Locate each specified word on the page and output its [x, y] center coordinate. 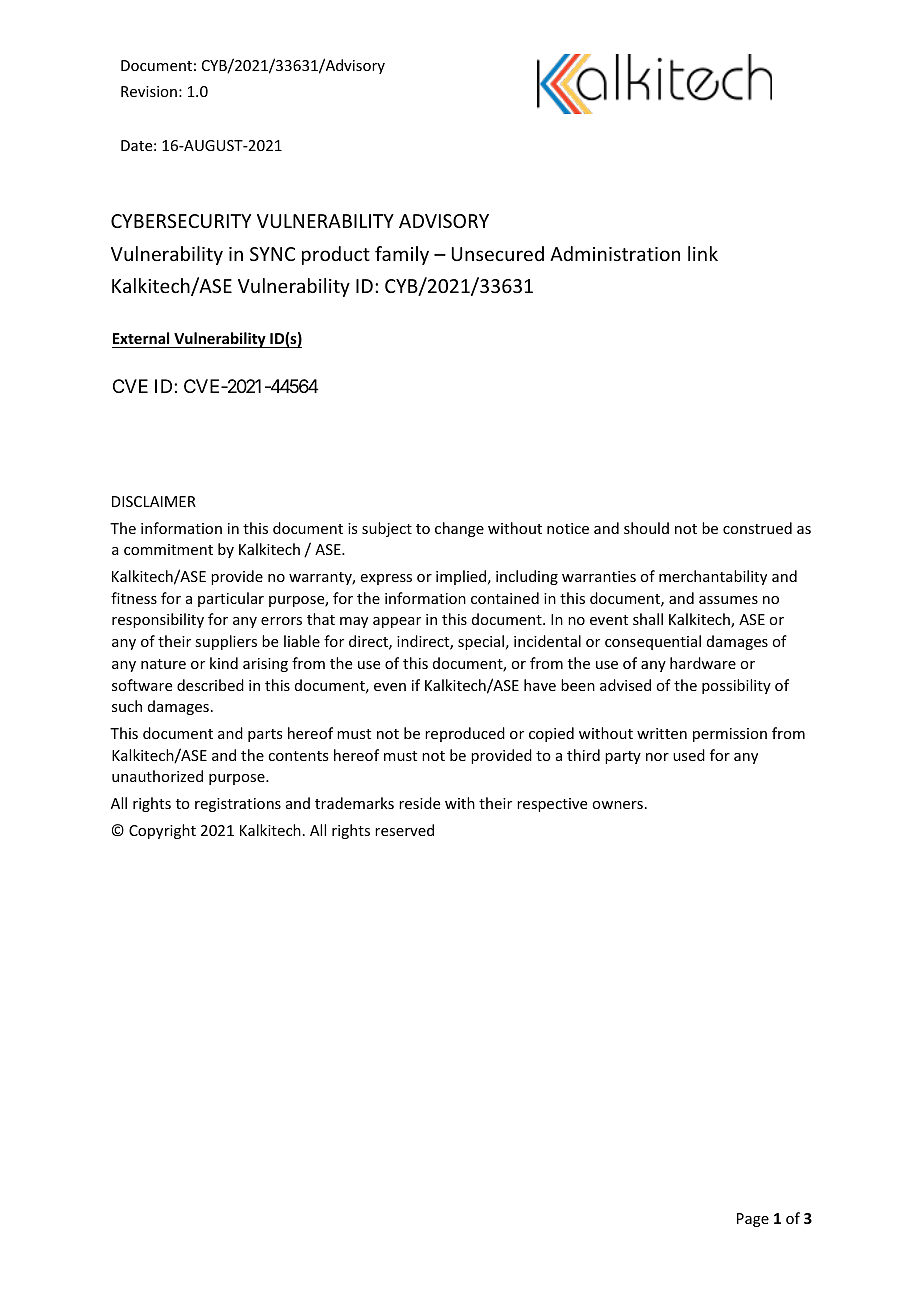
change [459, 529]
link [703, 253]
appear [397, 622]
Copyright [162, 831]
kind [224, 663]
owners [617, 805]
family [402, 255]
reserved [404, 830]
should [646, 528]
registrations [238, 805]
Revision [149, 91]
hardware [703, 663]
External [141, 338]
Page [753, 1220]
